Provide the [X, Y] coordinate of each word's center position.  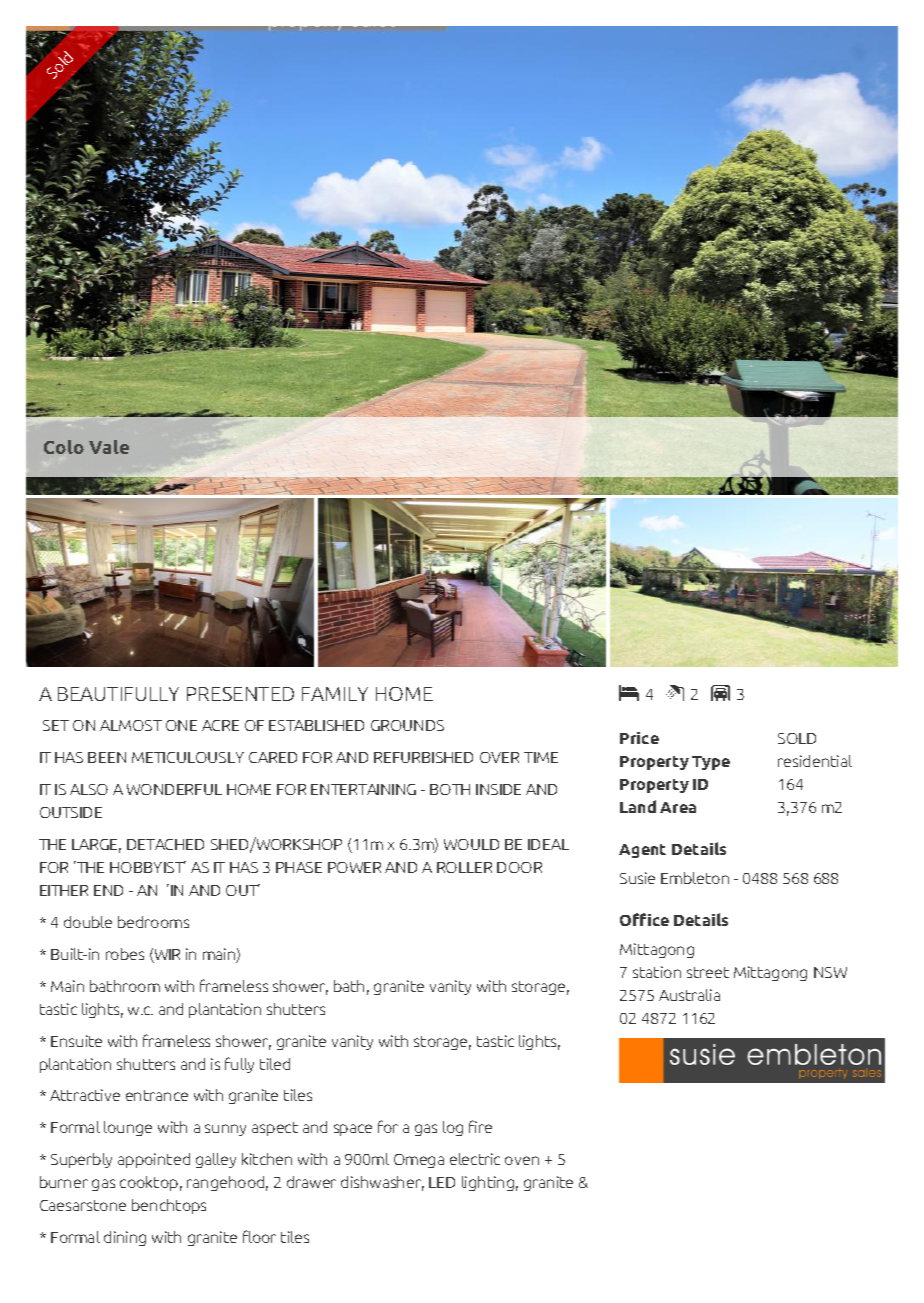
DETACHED [165, 844]
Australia [689, 995]
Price [639, 738]
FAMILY [335, 694]
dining [125, 1238]
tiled [275, 1064]
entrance [157, 1095]
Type [711, 763]
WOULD [471, 844]
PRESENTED [240, 694]
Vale [109, 447]
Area [678, 807]
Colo [64, 447]
